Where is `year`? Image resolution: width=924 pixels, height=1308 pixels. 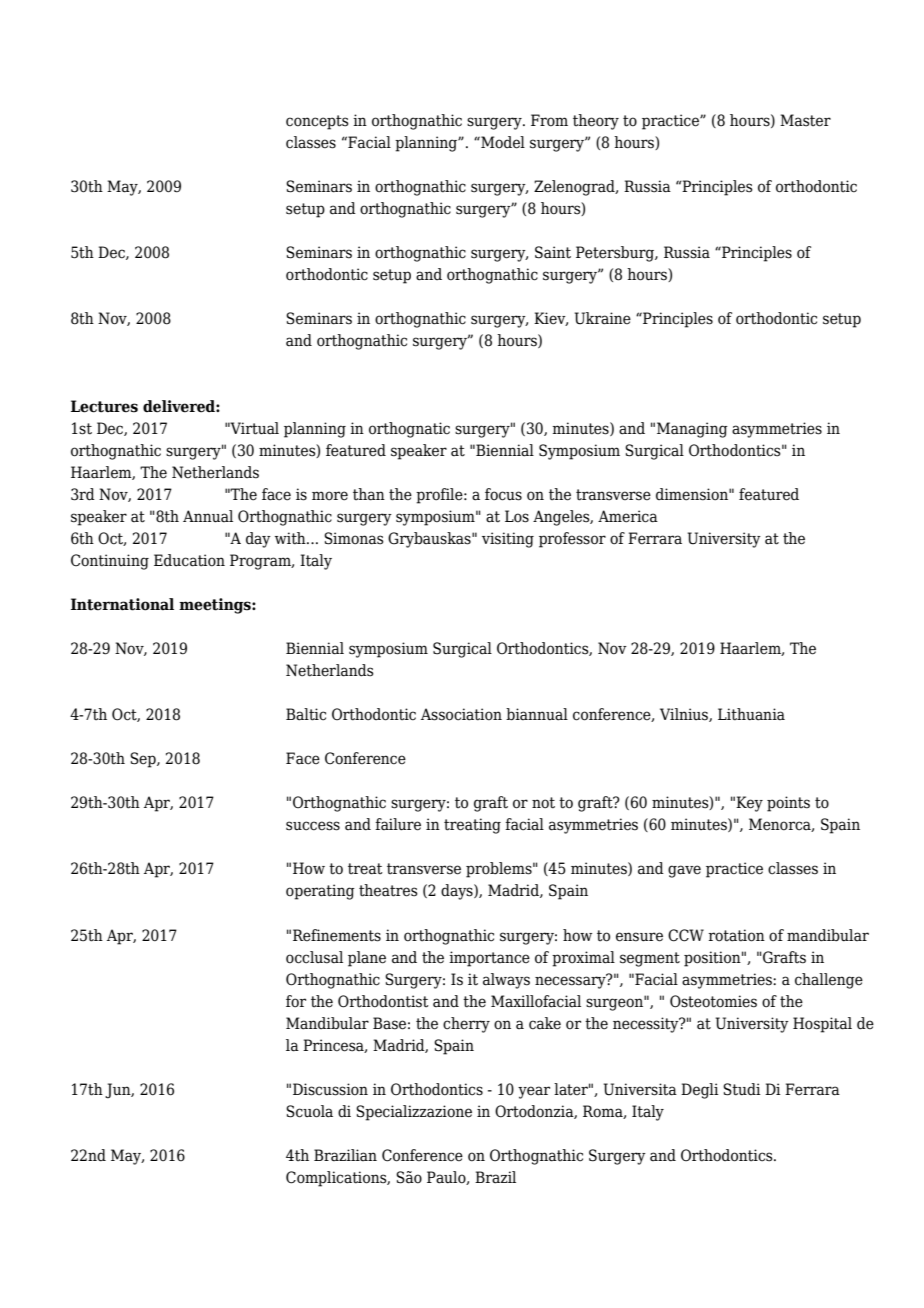
year is located at coordinates (534, 1092).
